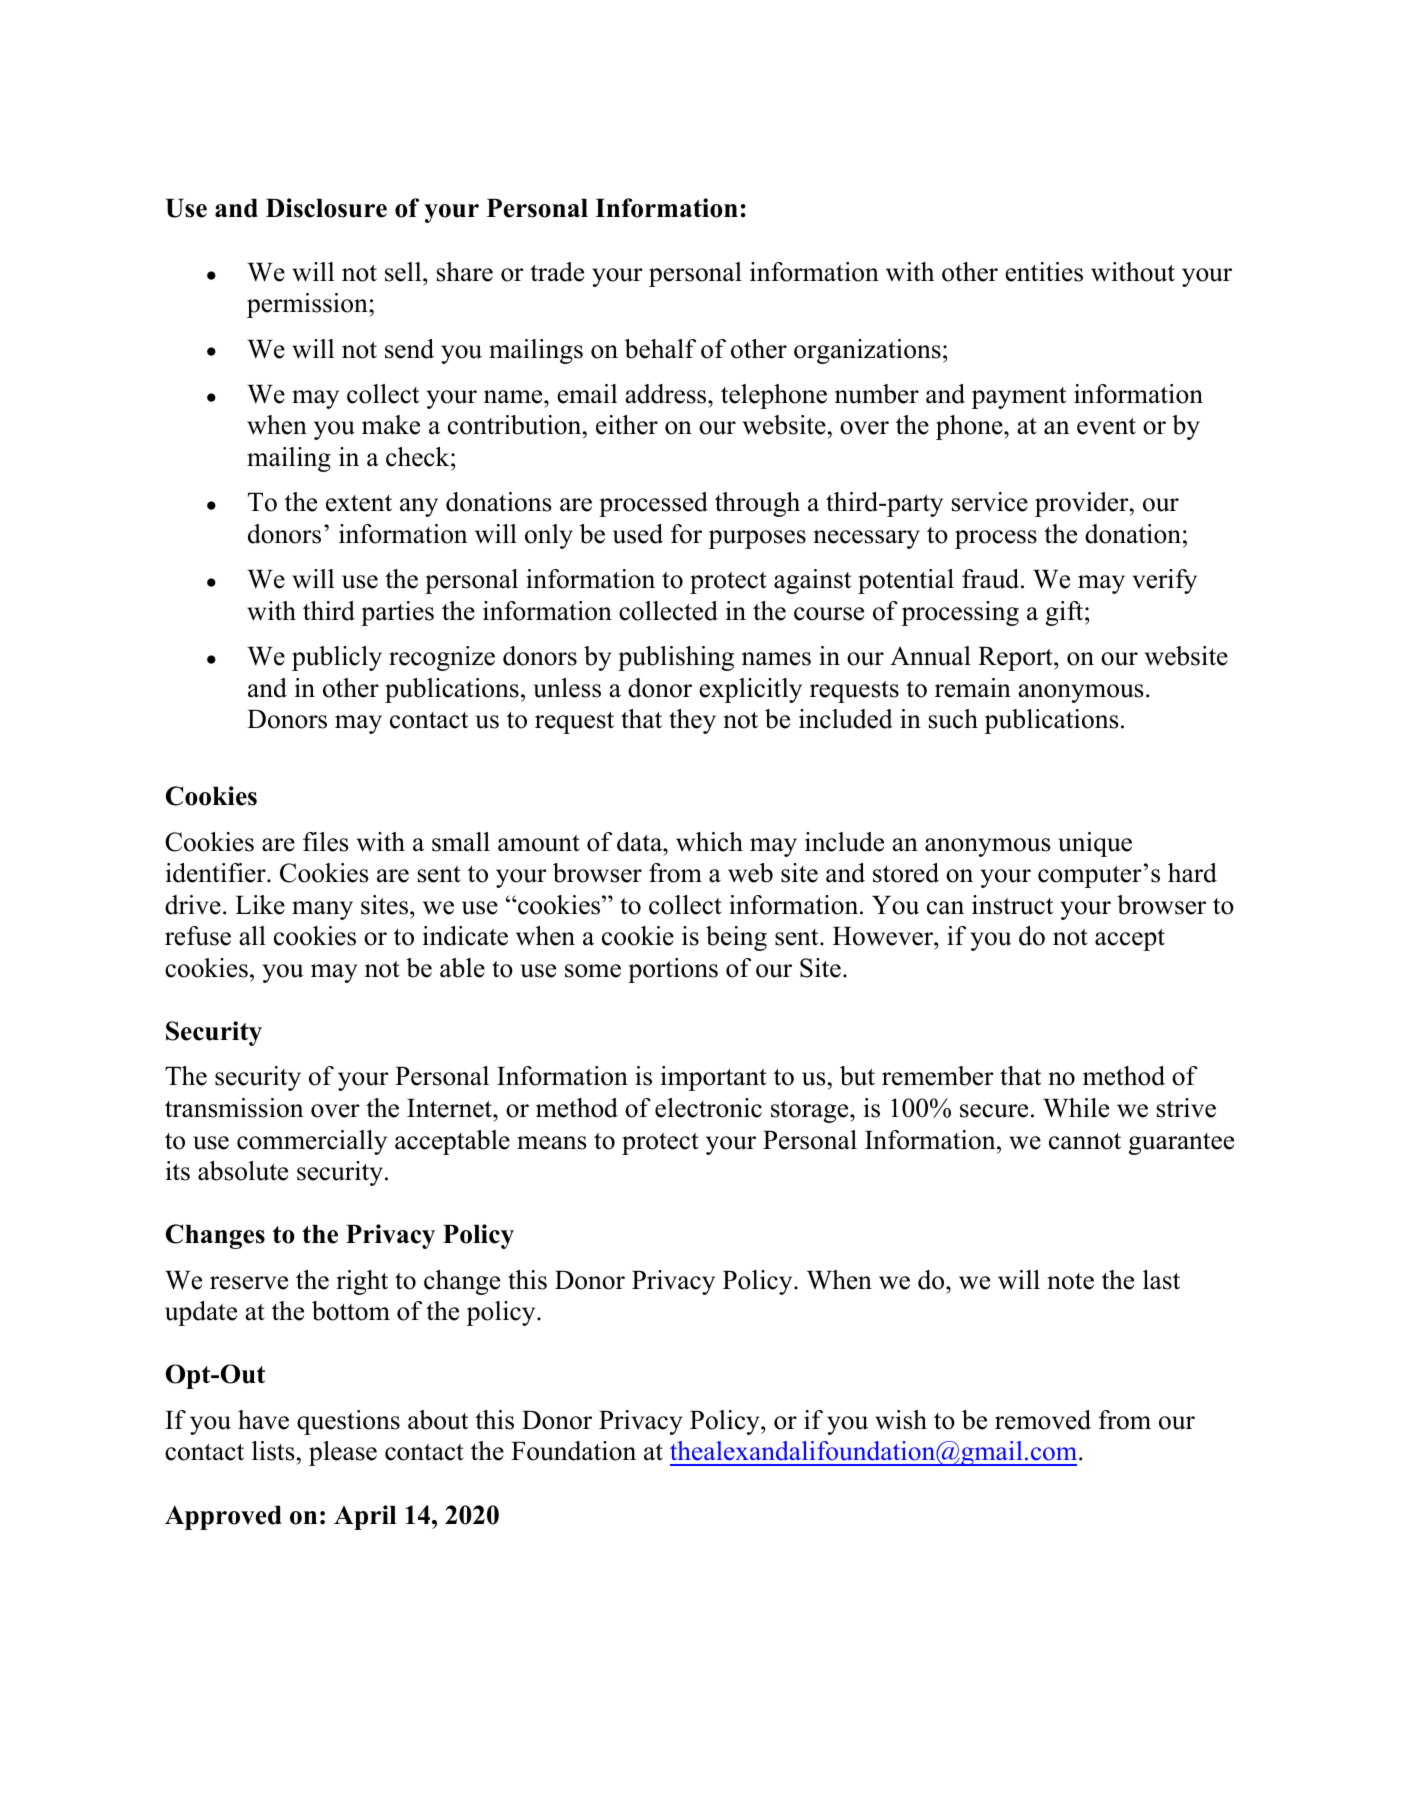  What do you see at coordinates (326, 208) in the screenshot?
I see `Disclosure` at bounding box center [326, 208].
